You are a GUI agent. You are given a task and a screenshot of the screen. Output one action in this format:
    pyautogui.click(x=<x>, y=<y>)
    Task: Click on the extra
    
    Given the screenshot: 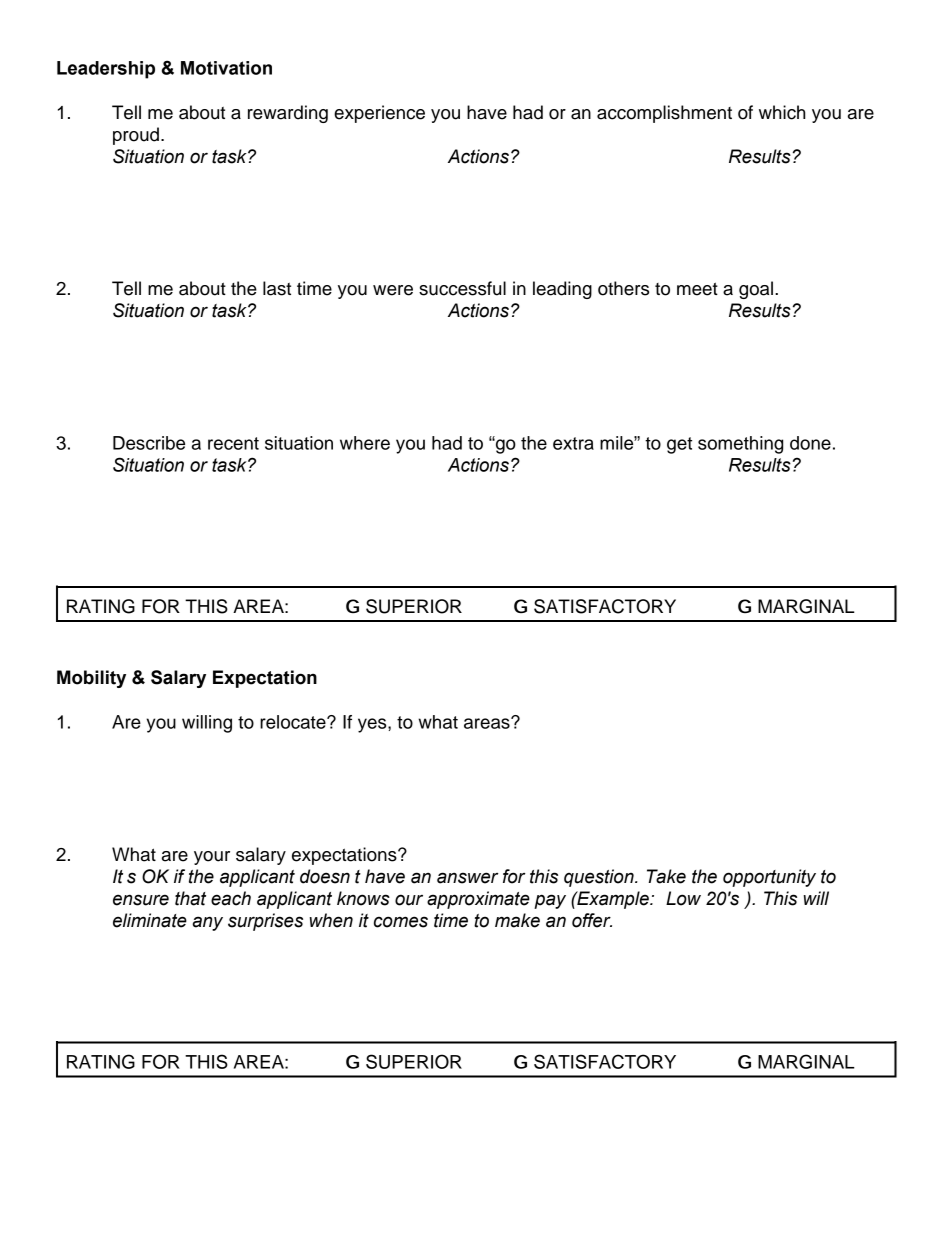 What is the action you would take?
    pyautogui.click(x=573, y=443)
